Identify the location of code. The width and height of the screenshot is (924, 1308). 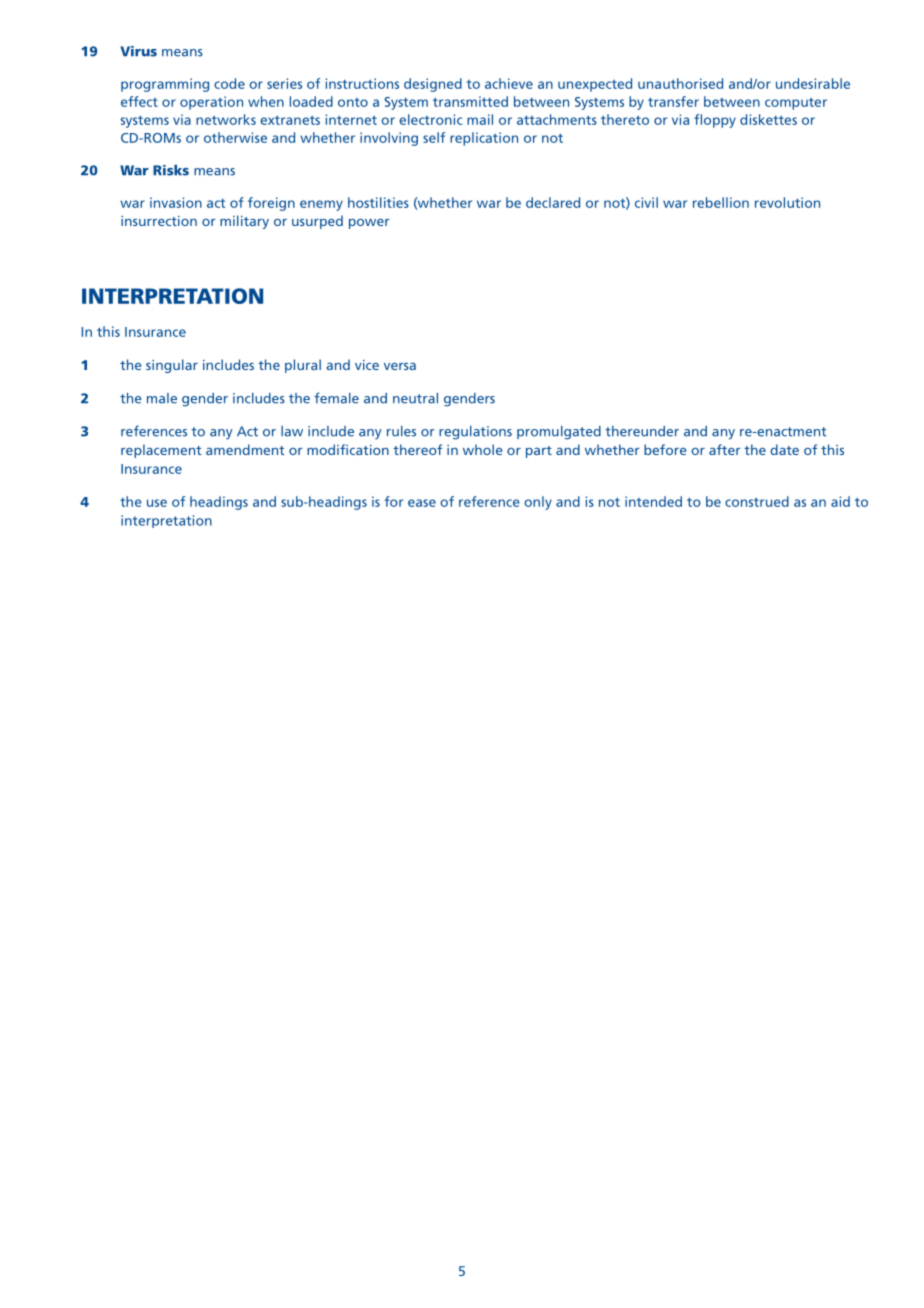
(229, 83).
